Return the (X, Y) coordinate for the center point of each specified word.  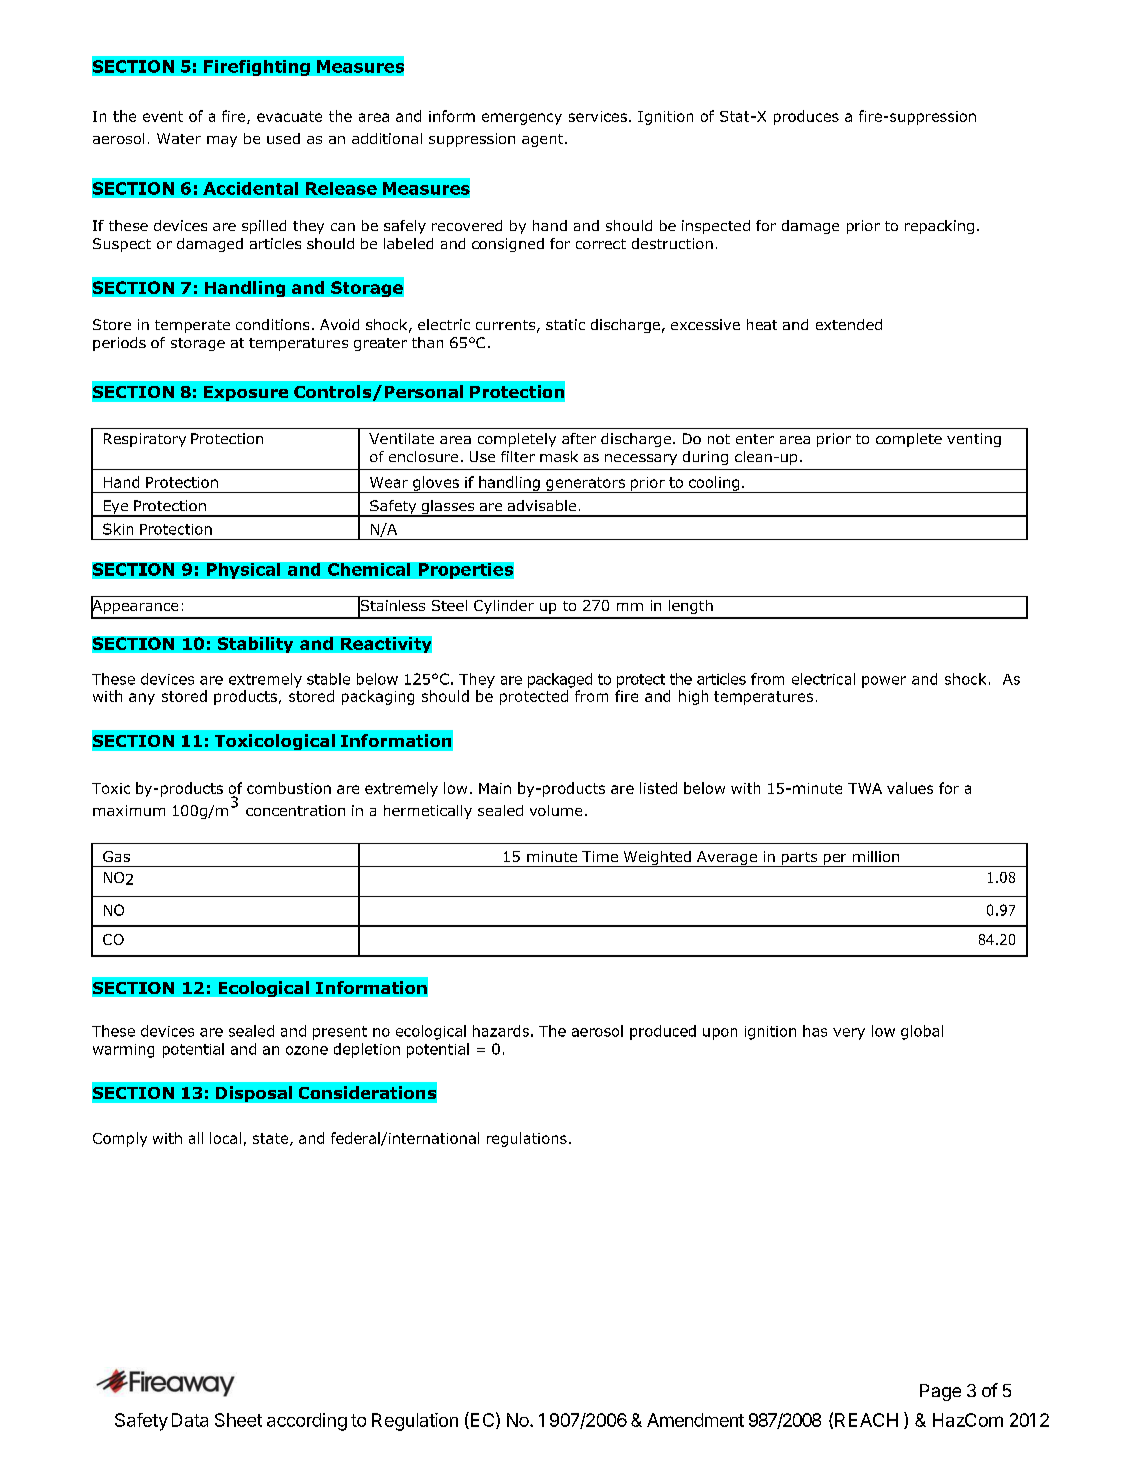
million (876, 856)
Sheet (238, 1420)
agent (544, 140)
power (884, 682)
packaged (560, 680)
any (142, 699)
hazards (501, 1031)
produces (806, 117)
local (225, 1138)
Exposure (246, 393)
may (222, 141)
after (579, 438)
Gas (116, 856)
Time (600, 856)
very (849, 1034)
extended (849, 324)
